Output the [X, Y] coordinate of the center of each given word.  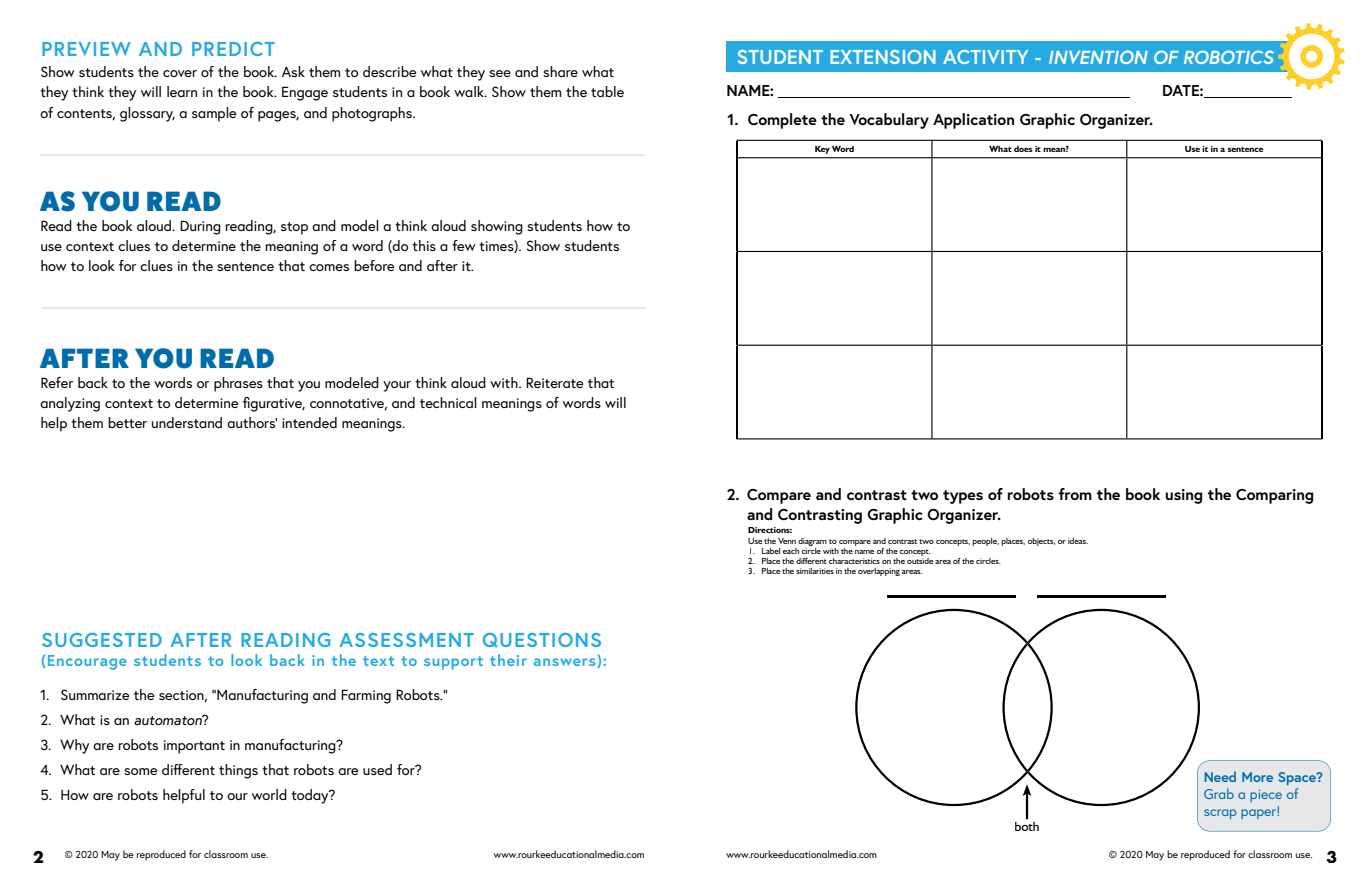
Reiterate [555, 382]
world [269, 794]
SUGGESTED [102, 640]
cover [180, 73]
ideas [1078, 541]
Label [771, 551]
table [607, 91]
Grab [1219, 793]
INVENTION [1098, 57]
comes [329, 267]
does [1023, 149]
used [377, 769]
